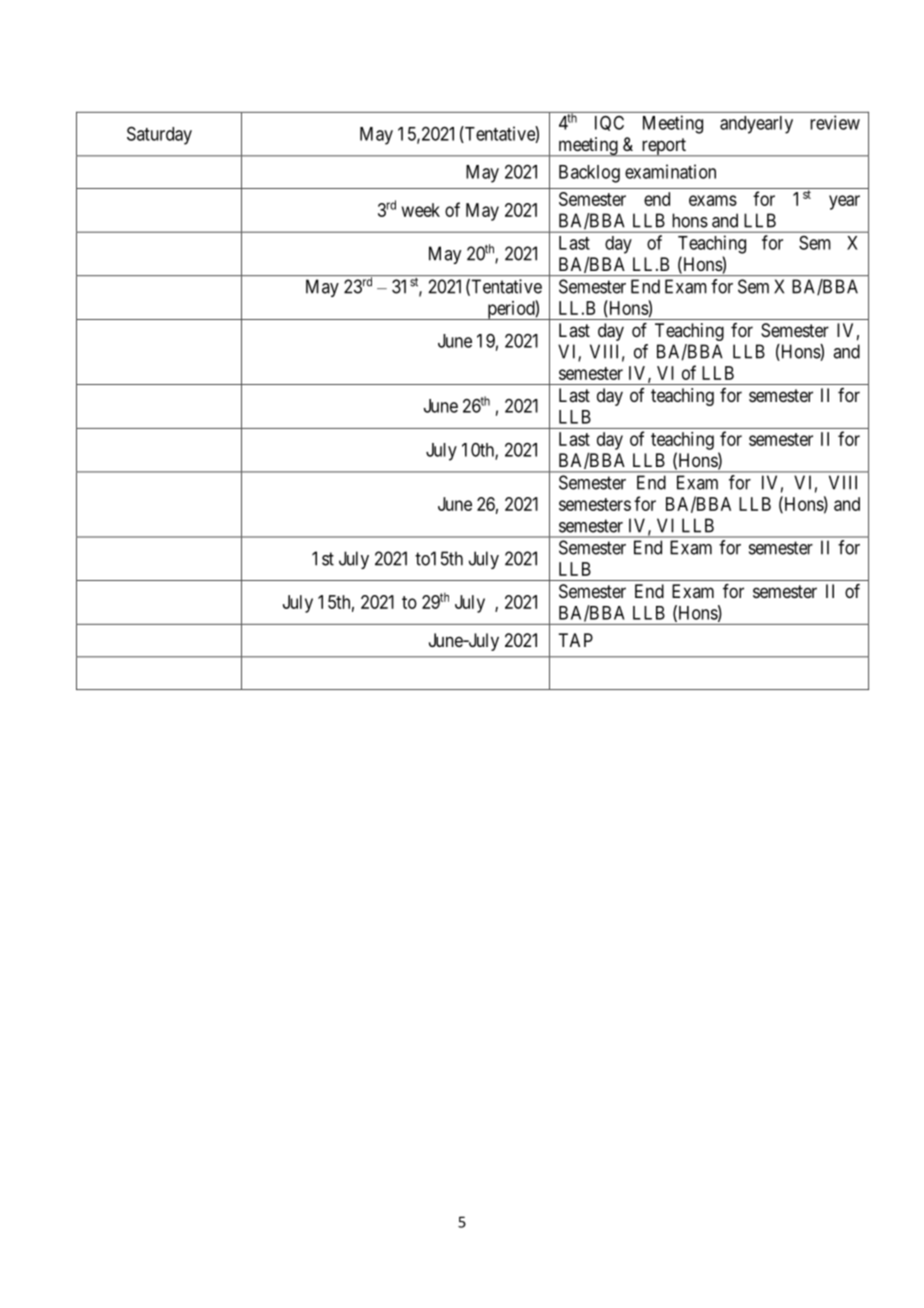 The height and width of the image is (1308, 924). I want to click on TAP, so click(575, 640).
